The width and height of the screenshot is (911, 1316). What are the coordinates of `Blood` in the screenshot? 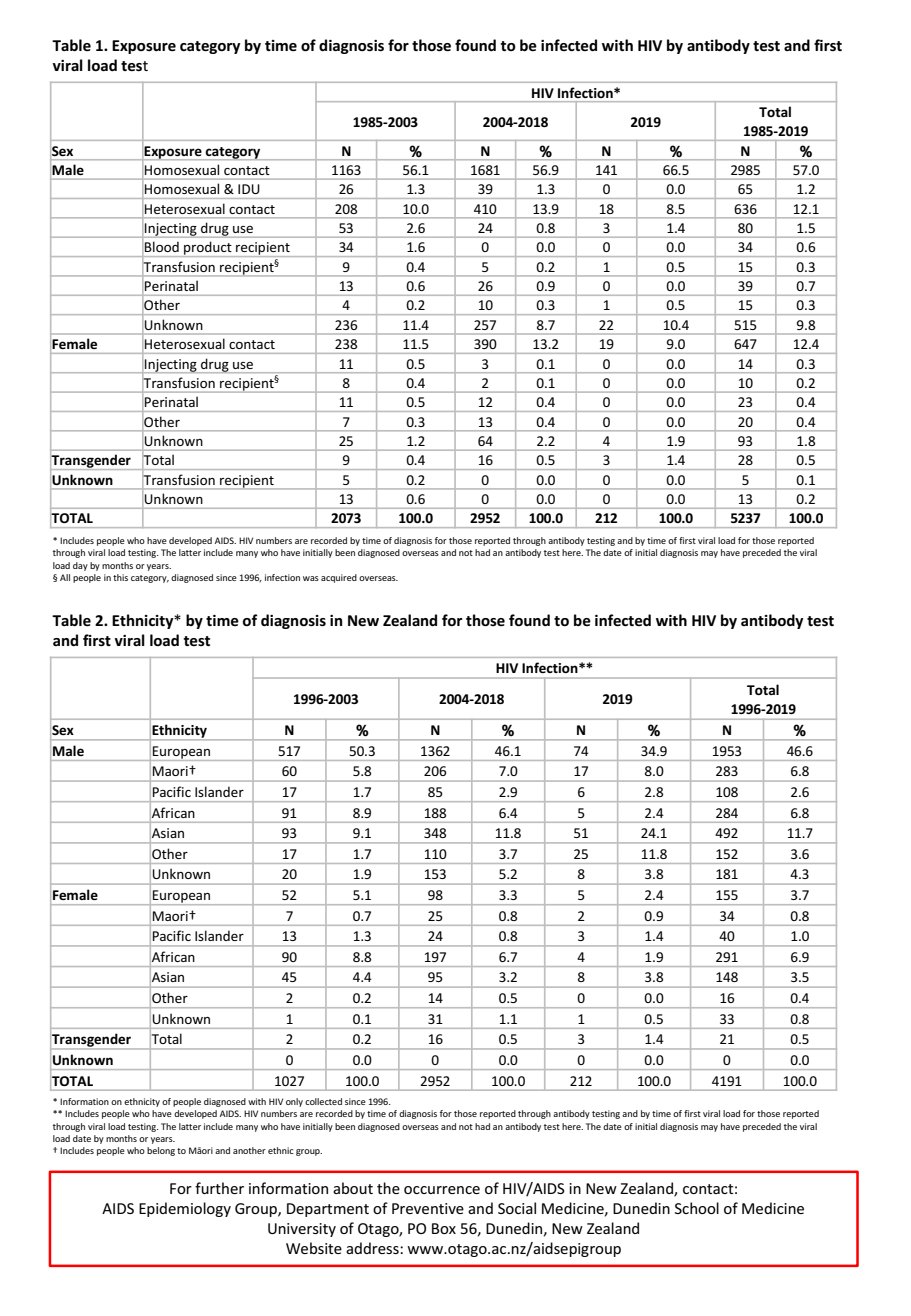 It's located at (162, 247).
